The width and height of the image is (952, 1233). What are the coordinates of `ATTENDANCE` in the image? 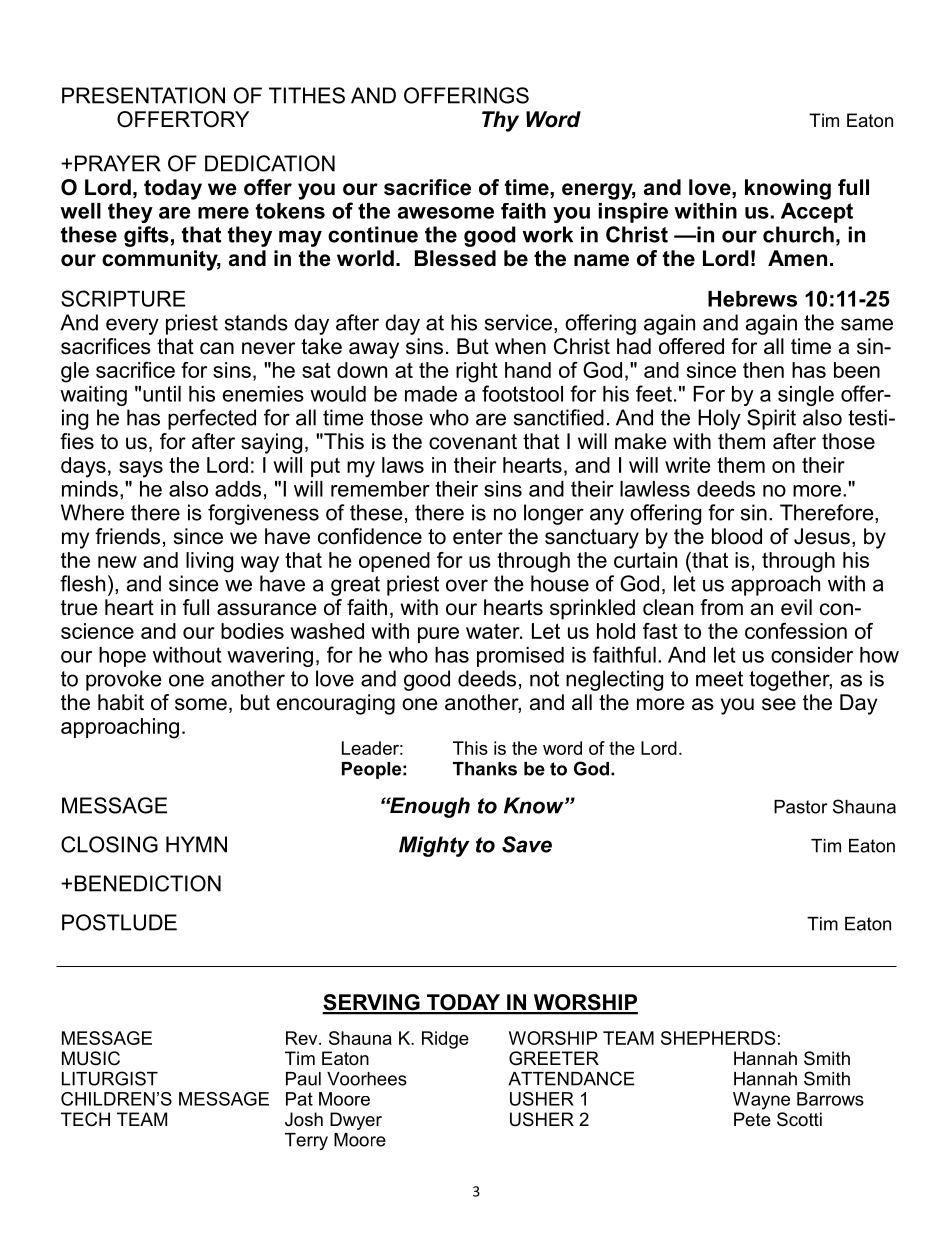 It's located at (571, 1078).
